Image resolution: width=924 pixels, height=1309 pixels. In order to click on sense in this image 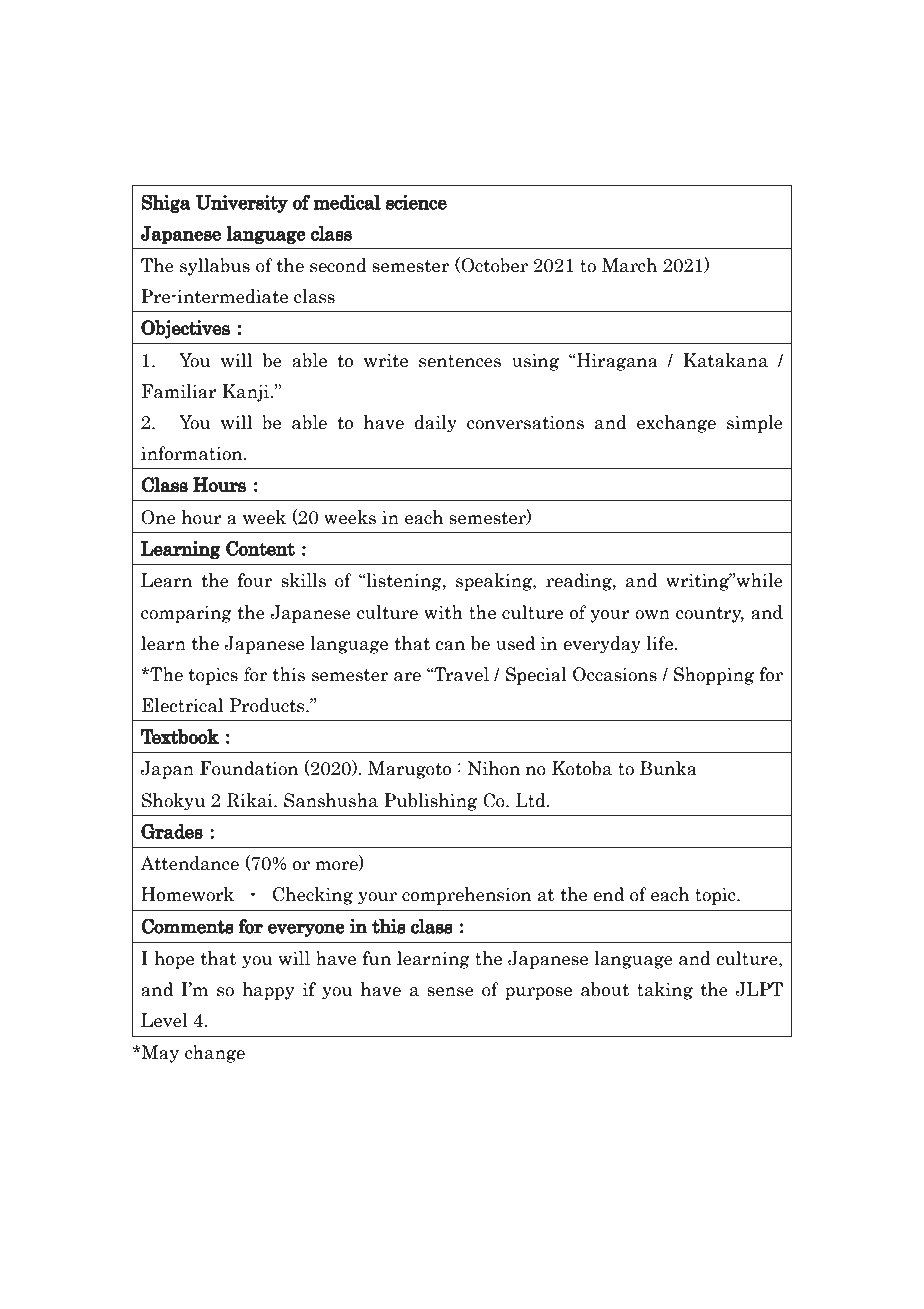, I will do `click(450, 992)`.
